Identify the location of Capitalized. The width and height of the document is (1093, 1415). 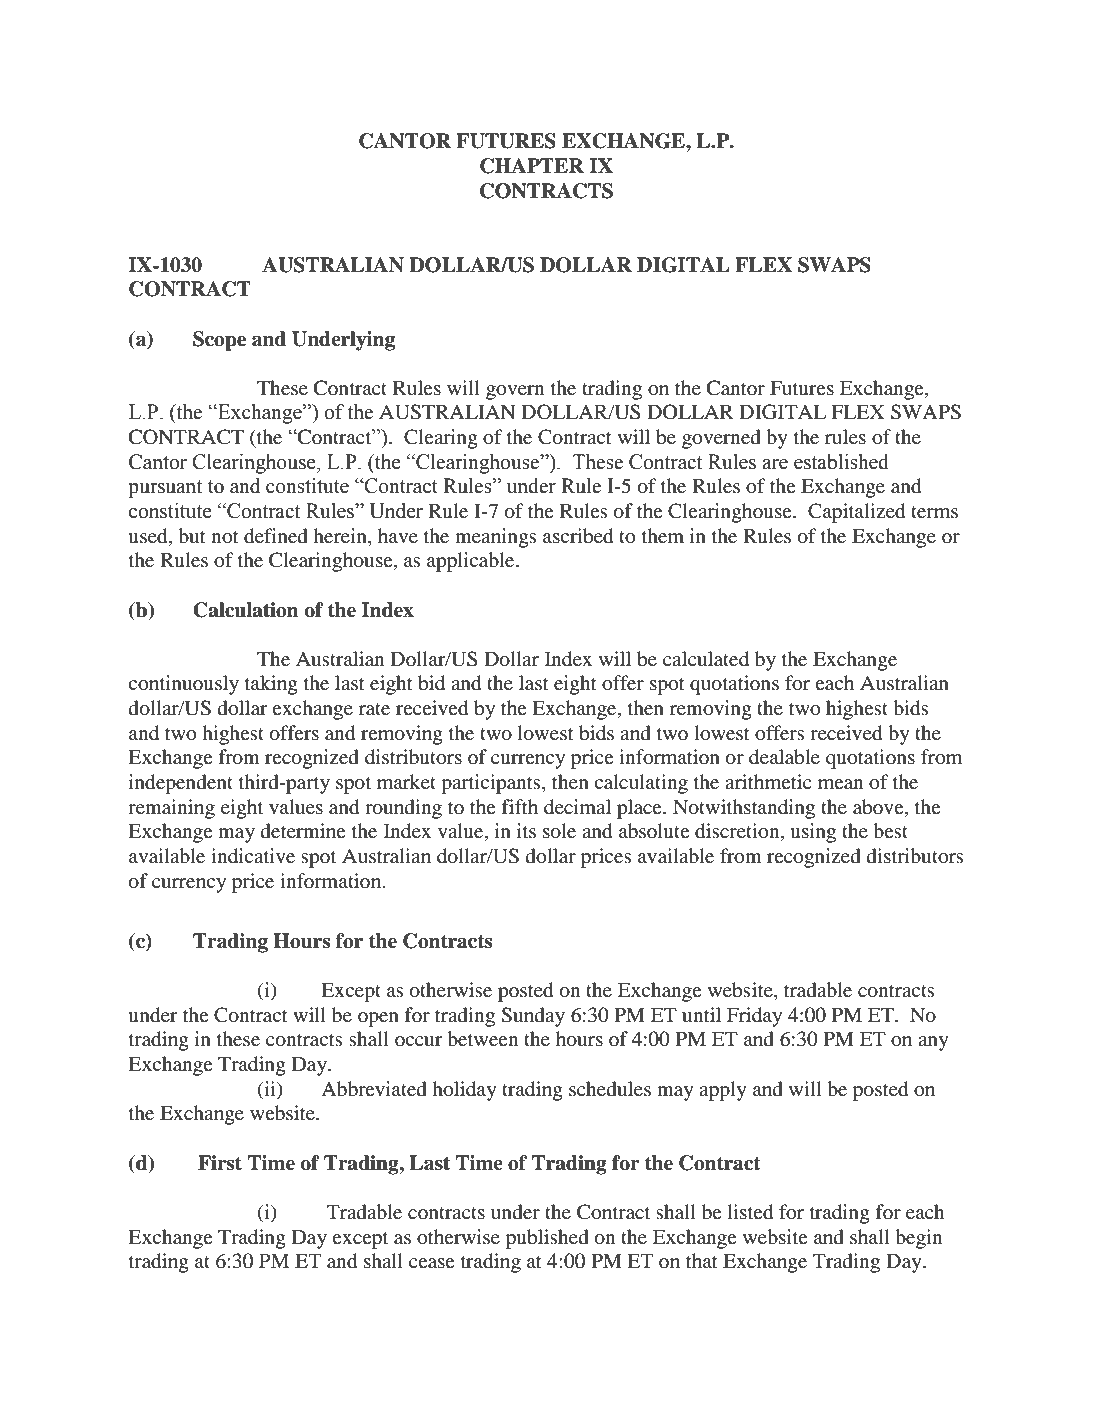
(856, 513).
